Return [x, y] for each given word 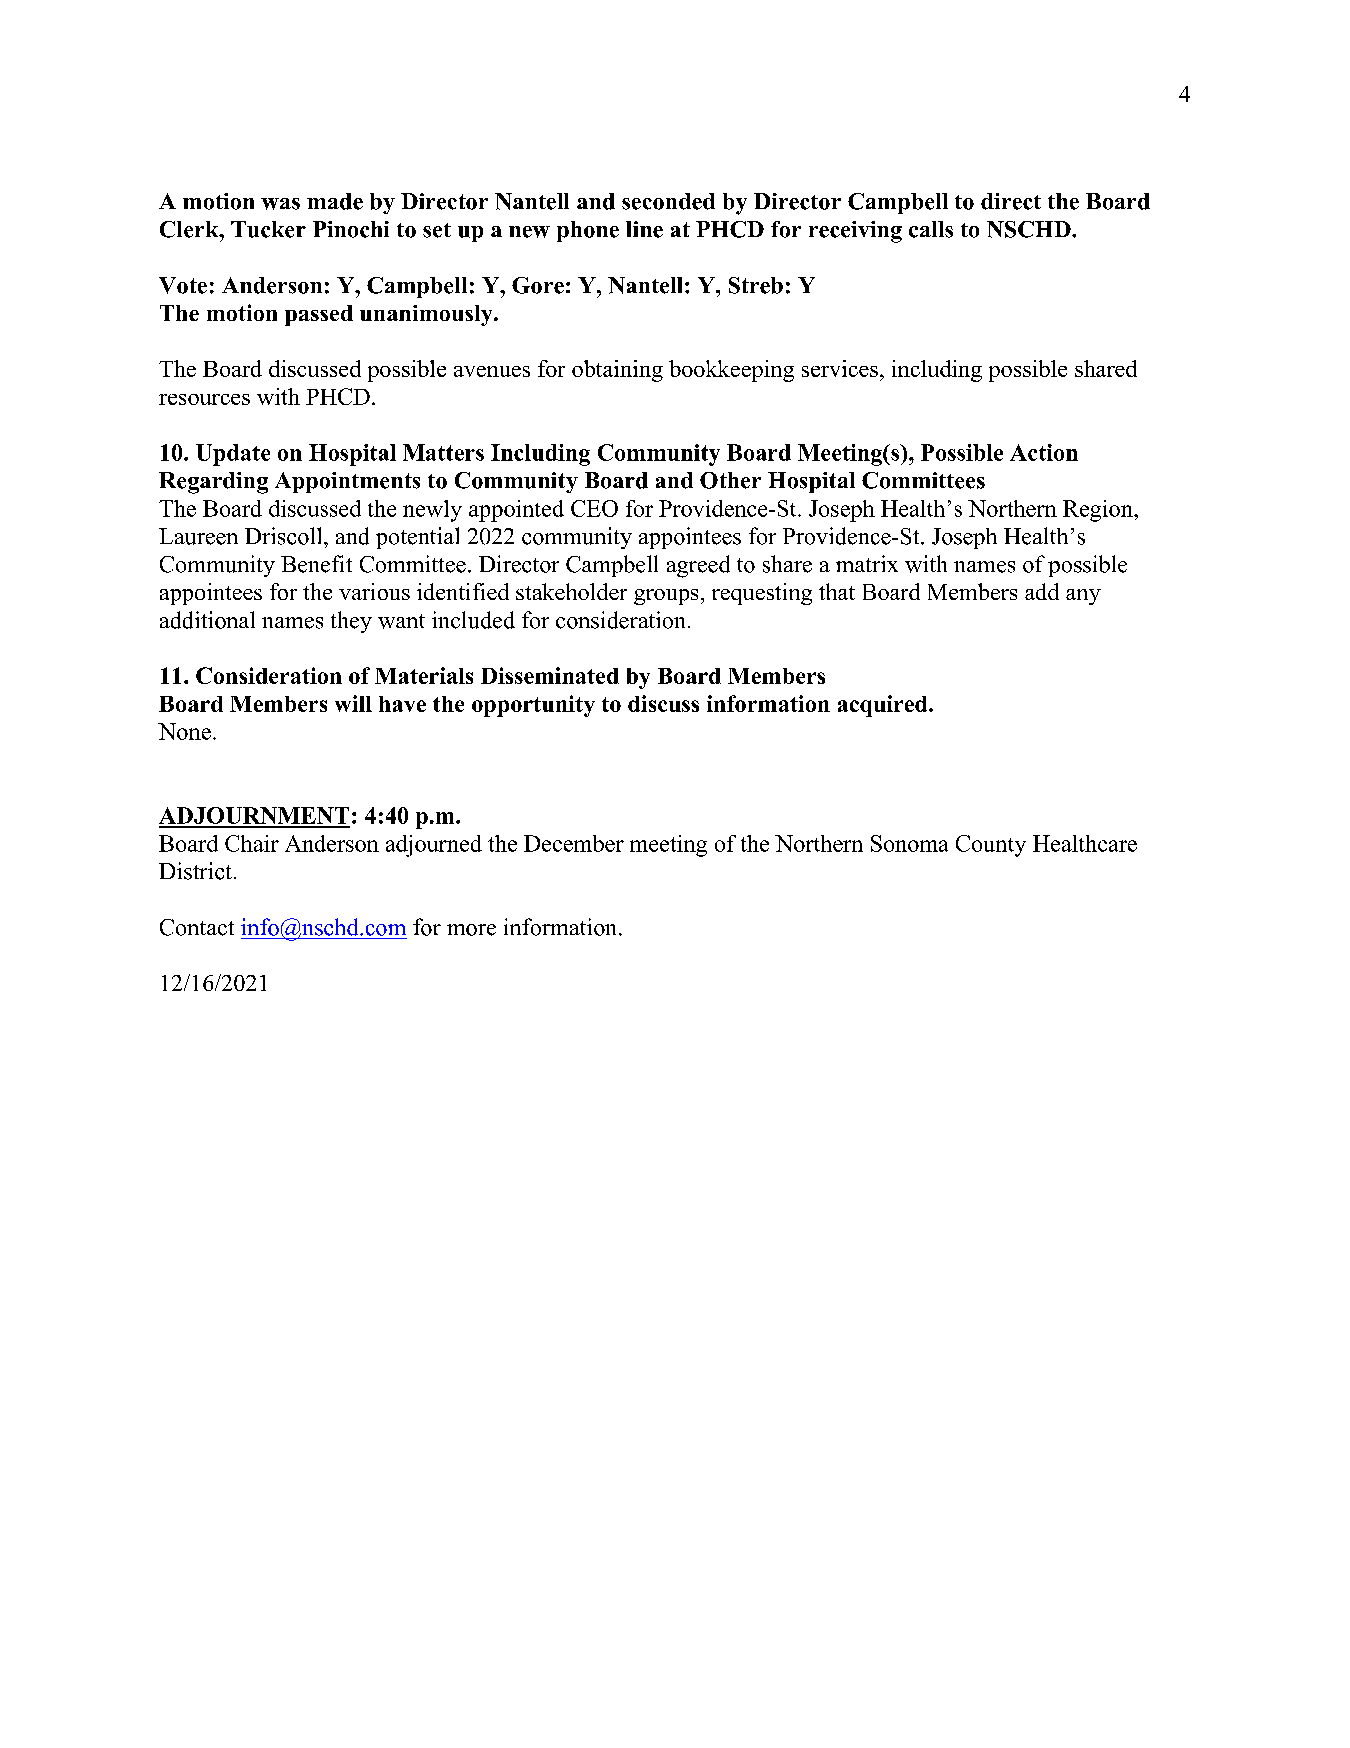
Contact [197, 927]
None [184, 731]
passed [319, 315]
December [574, 843]
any [1083, 597]
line [644, 229]
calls [931, 229]
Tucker [268, 229]
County [991, 846]
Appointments [347, 482]
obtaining [617, 371]
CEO [594, 508]
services [840, 368]
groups [666, 597]
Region [1099, 511]
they [351, 622]
